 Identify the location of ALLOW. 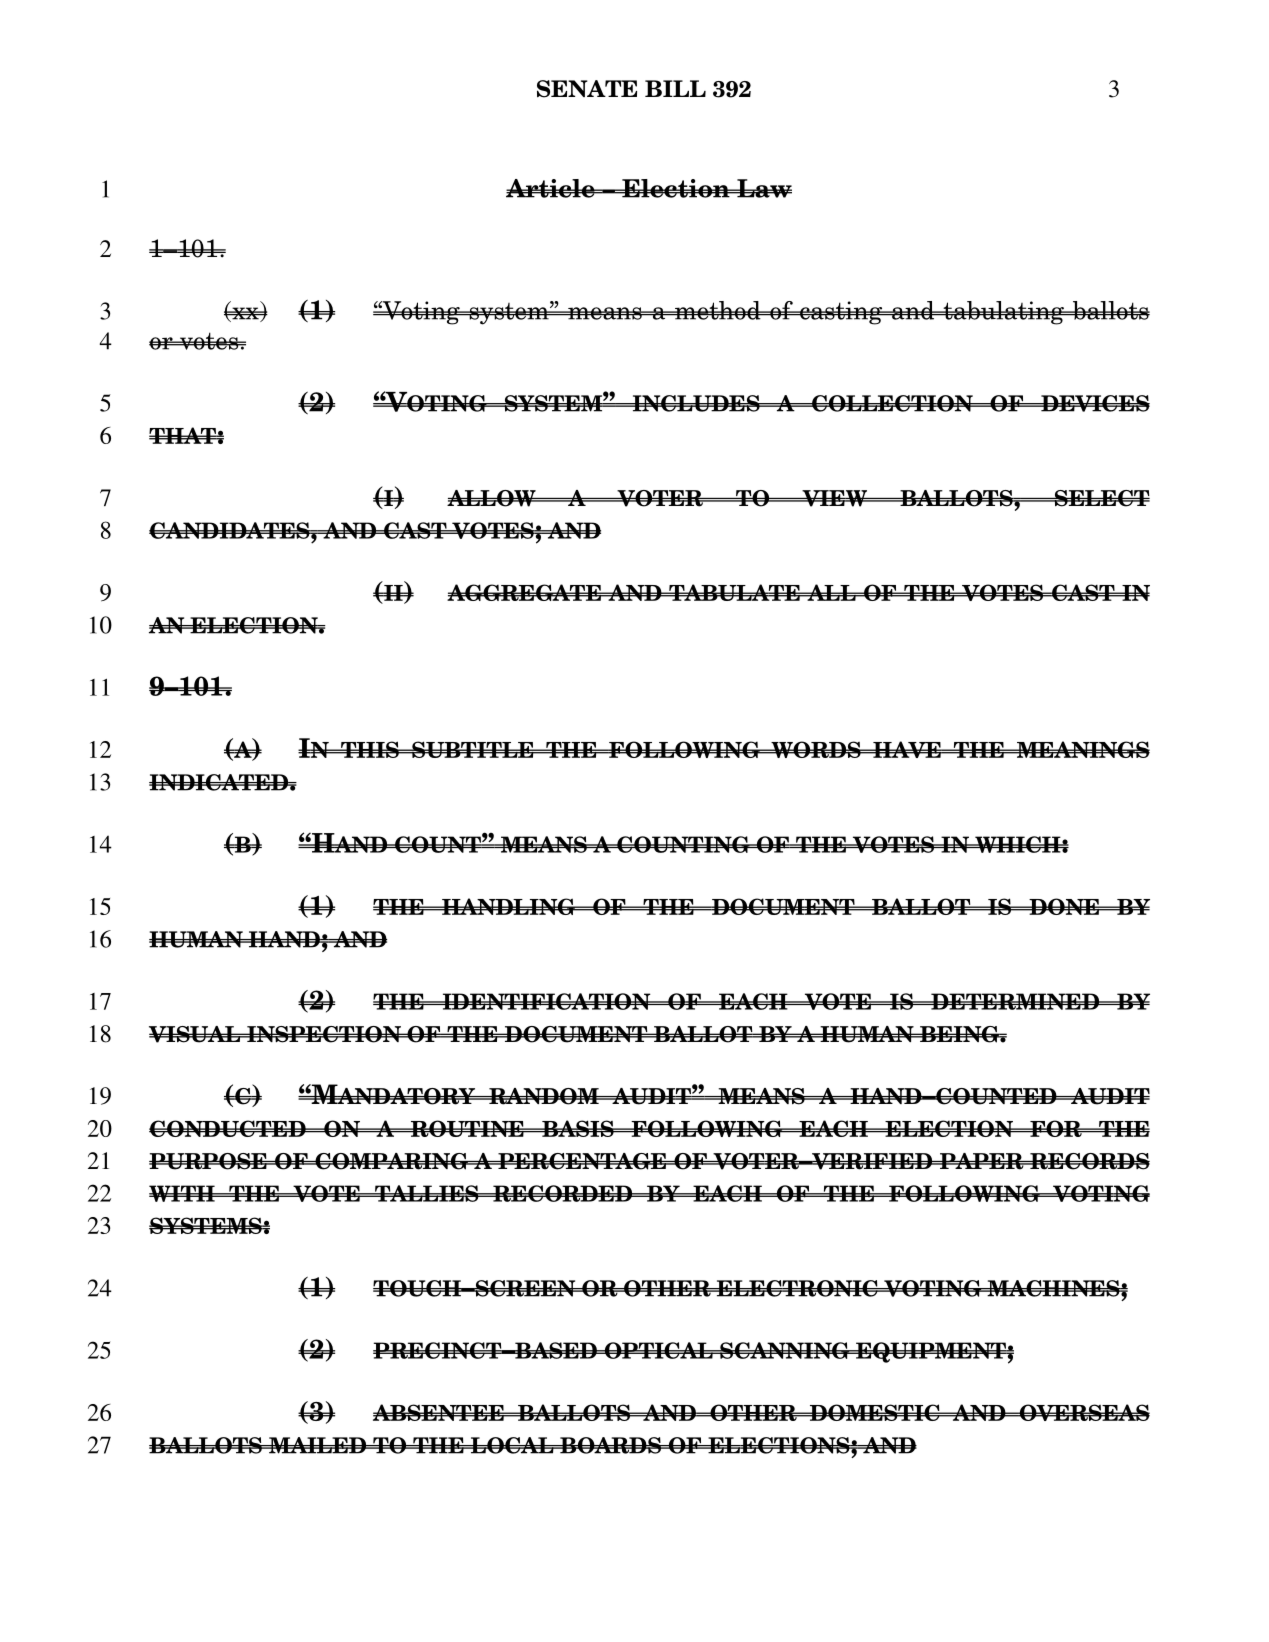
(492, 498).
